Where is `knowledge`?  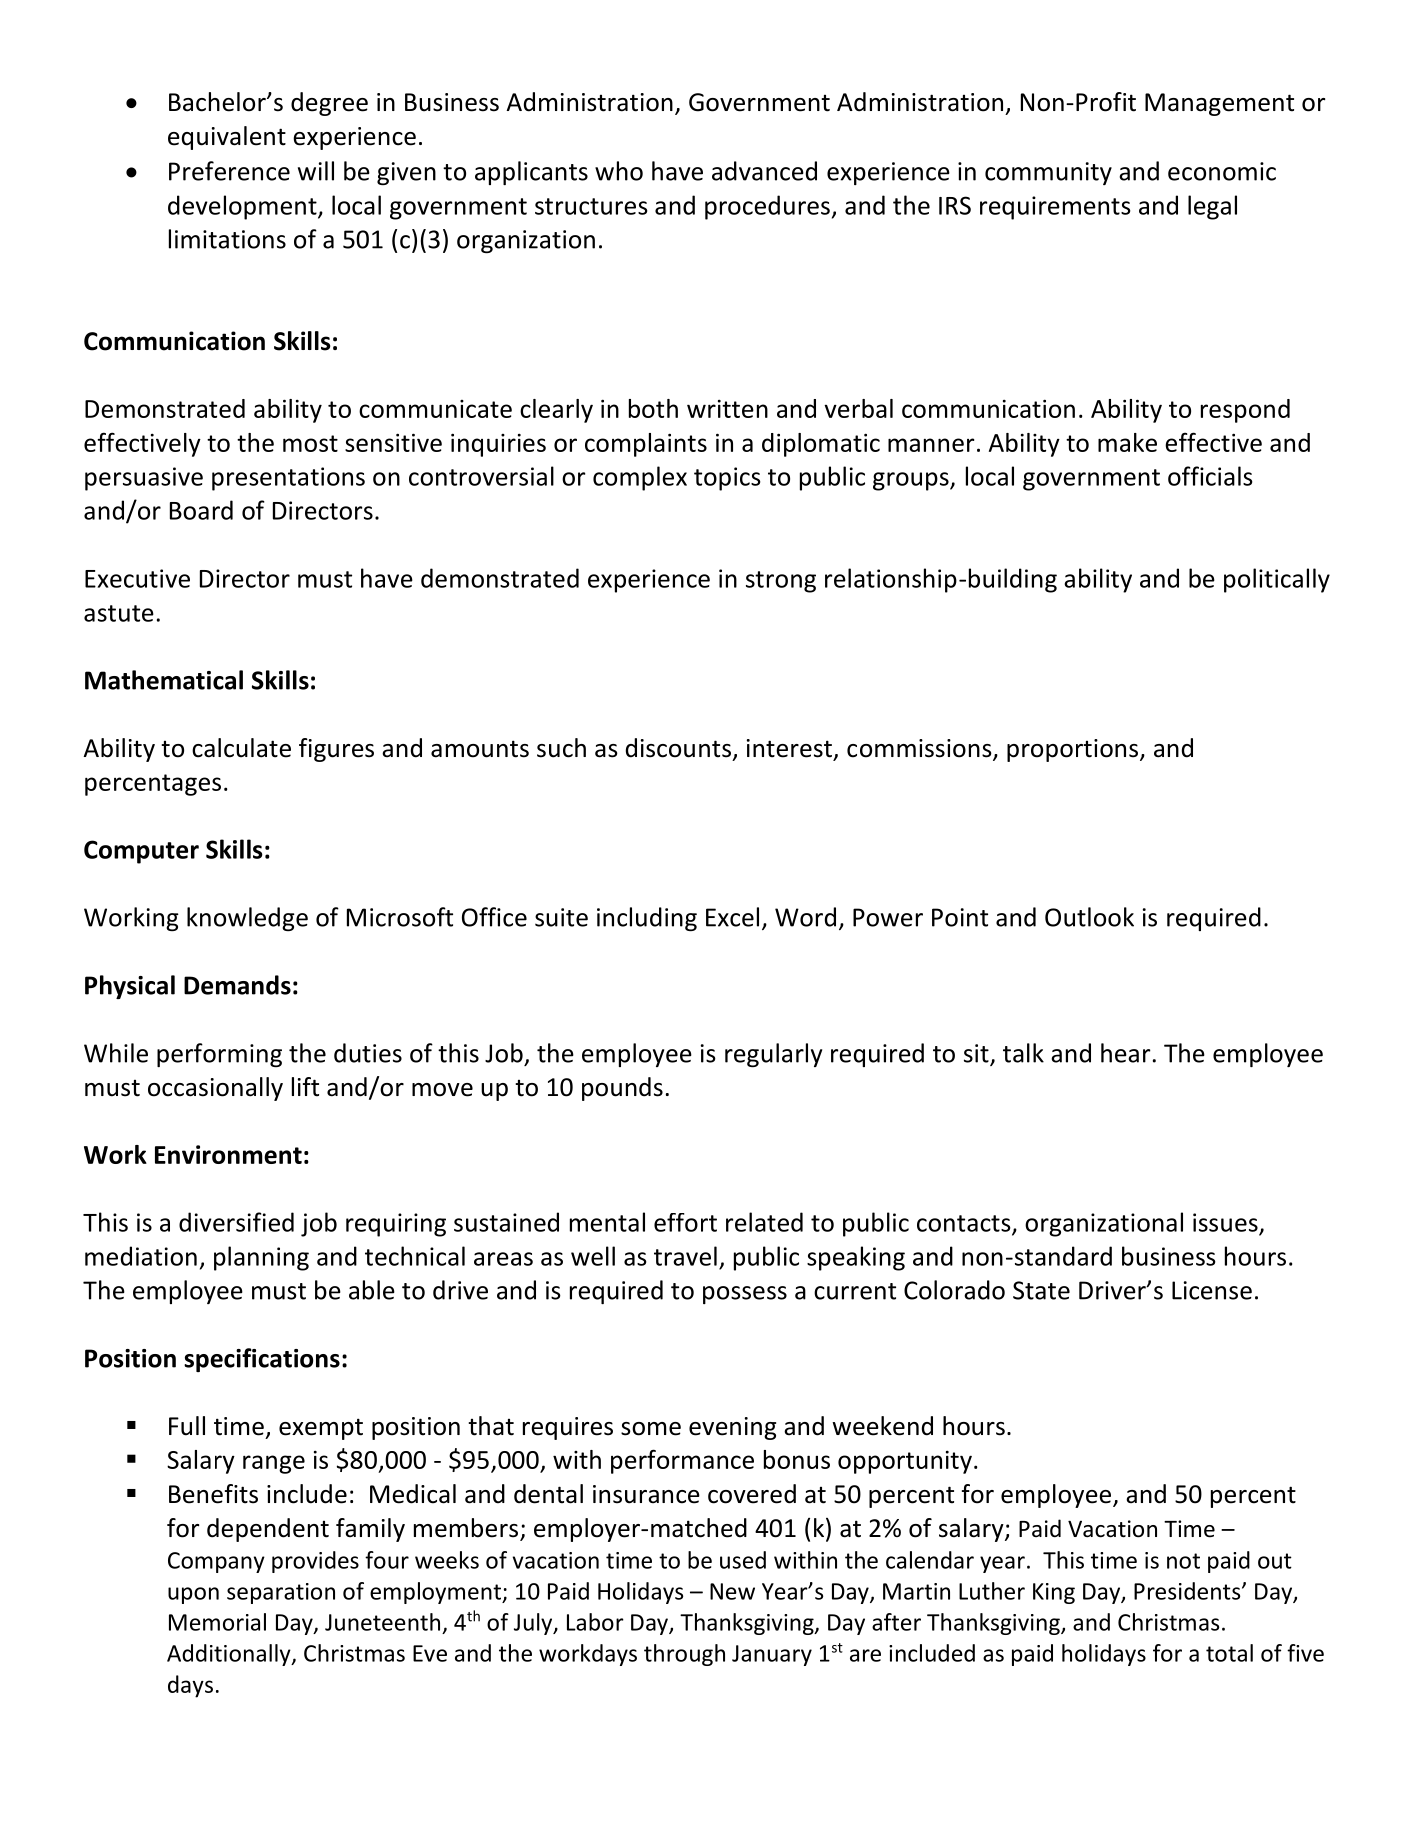
knowledge is located at coordinates (247, 919).
